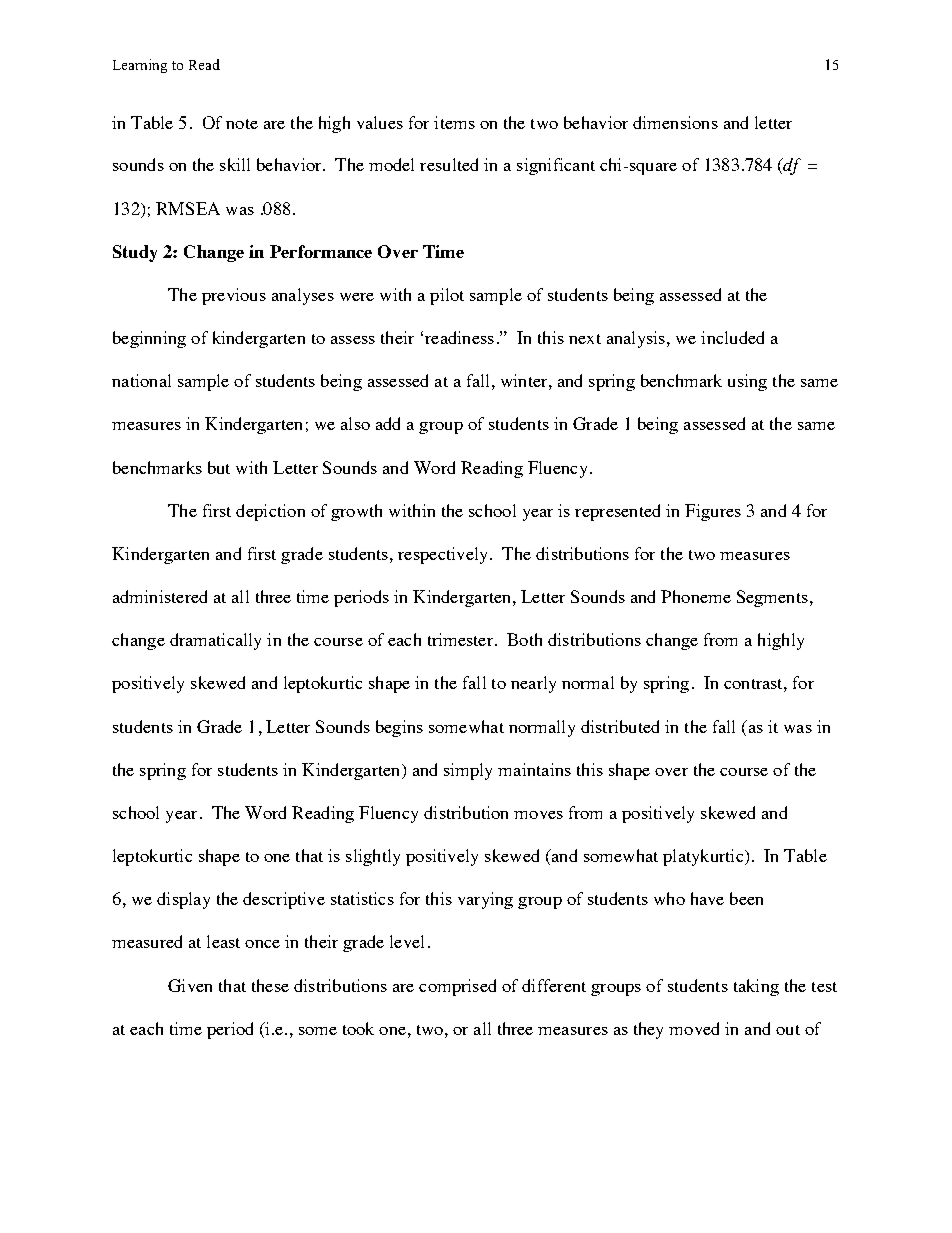 This document has width=952, height=1233. What do you see at coordinates (183, 900) in the document?
I see `display` at bounding box center [183, 900].
